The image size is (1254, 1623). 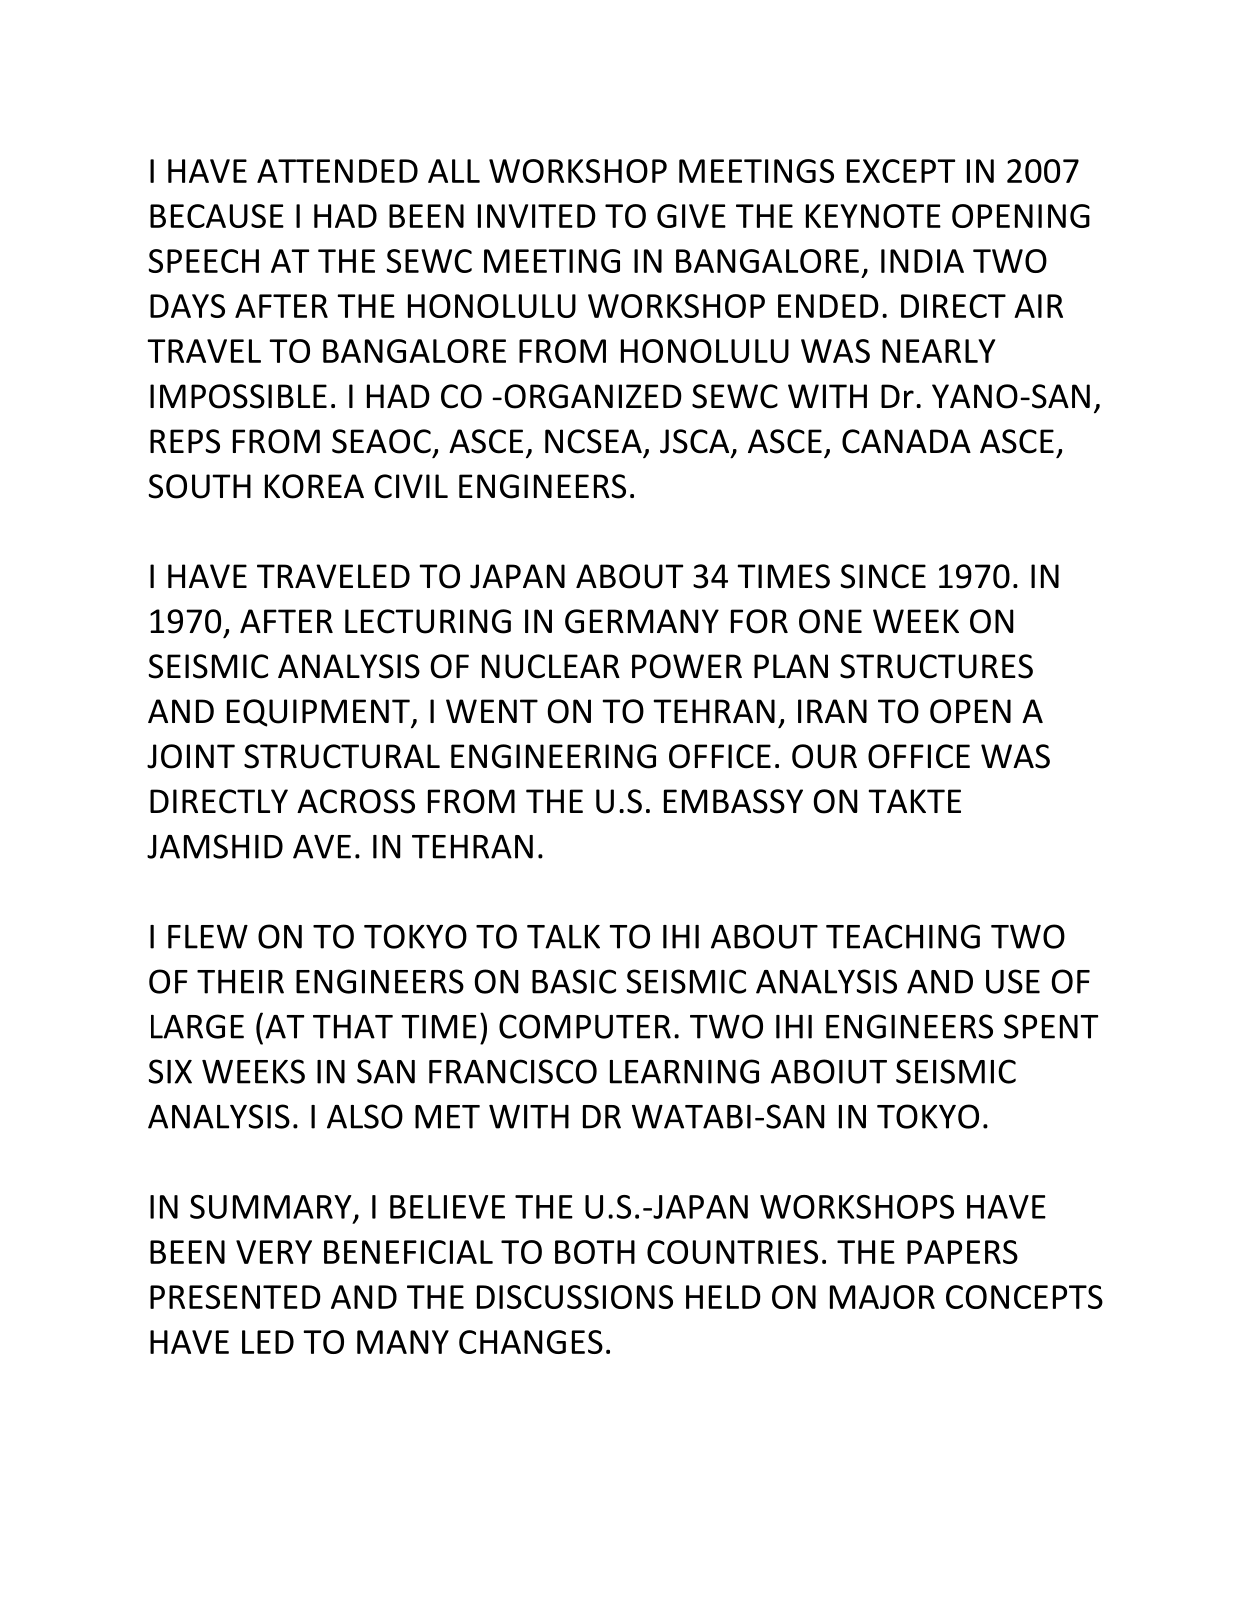 What do you see at coordinates (575, 1297) in the screenshot?
I see `DISCUSSIONS` at bounding box center [575, 1297].
